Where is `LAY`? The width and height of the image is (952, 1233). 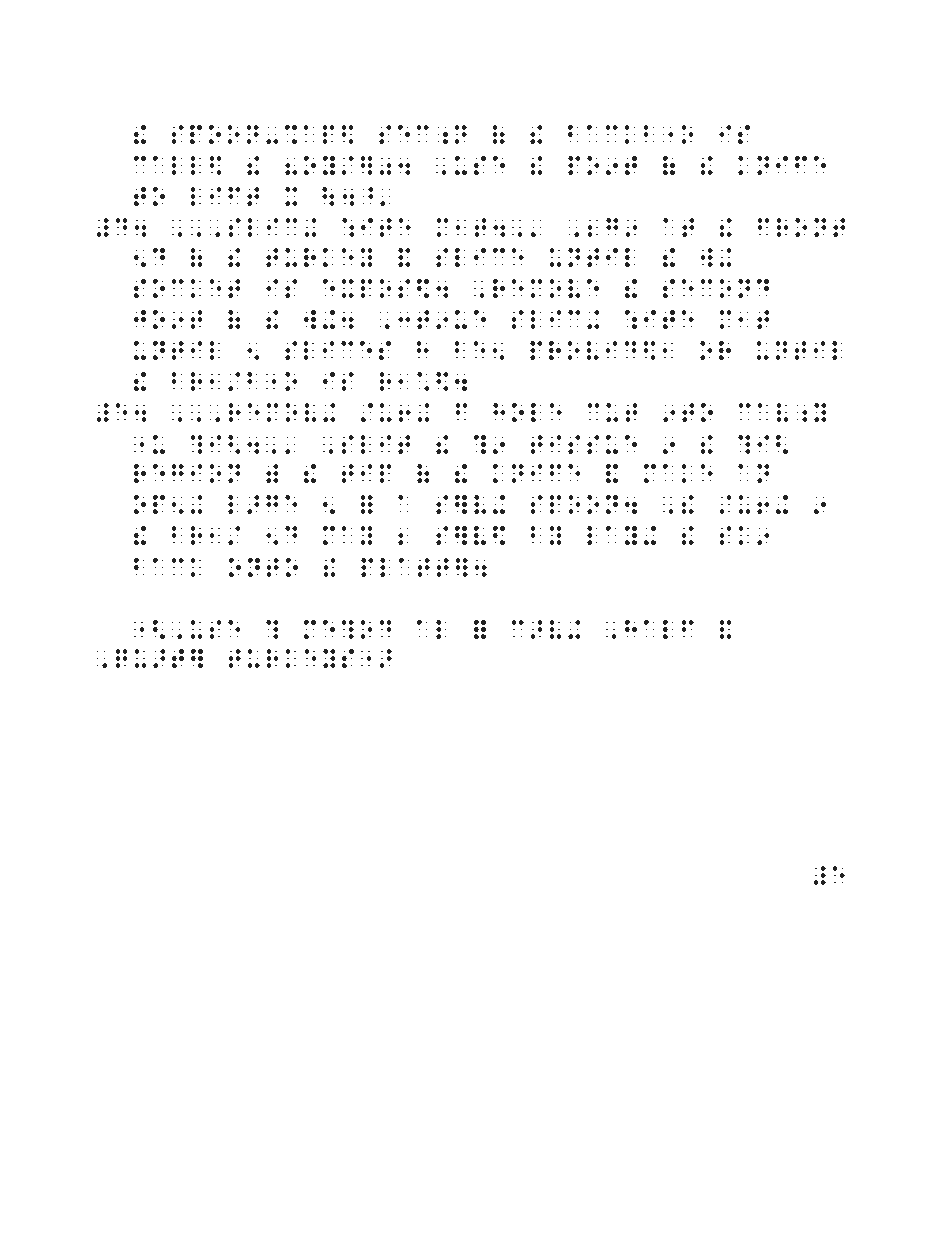
LAY is located at coordinates (612, 535).
